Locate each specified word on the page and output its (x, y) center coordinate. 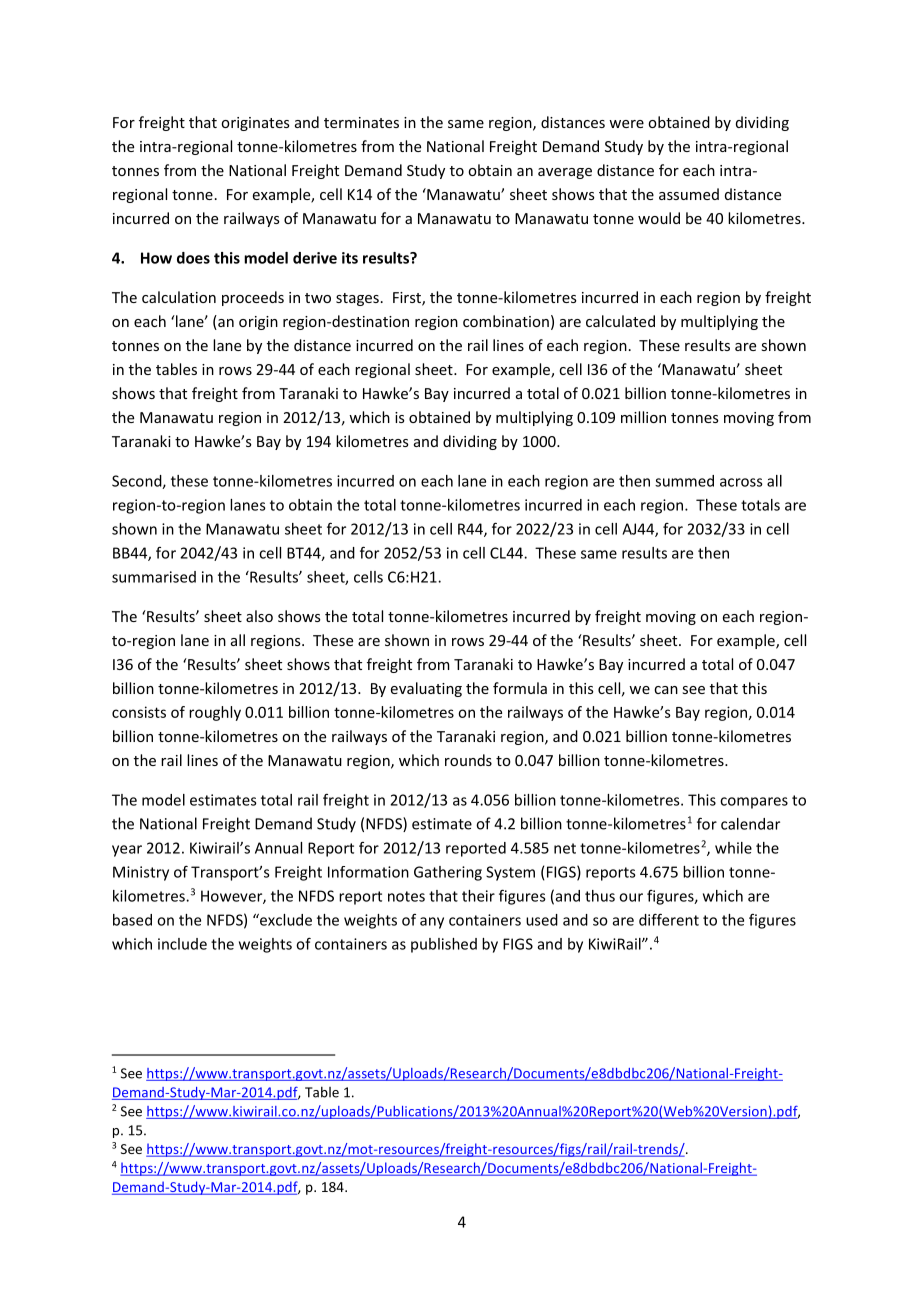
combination (506, 321)
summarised (154, 577)
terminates (361, 122)
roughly (215, 713)
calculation (179, 297)
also (259, 616)
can (666, 690)
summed (684, 481)
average (565, 173)
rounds (468, 760)
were (626, 124)
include (182, 944)
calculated (620, 321)
